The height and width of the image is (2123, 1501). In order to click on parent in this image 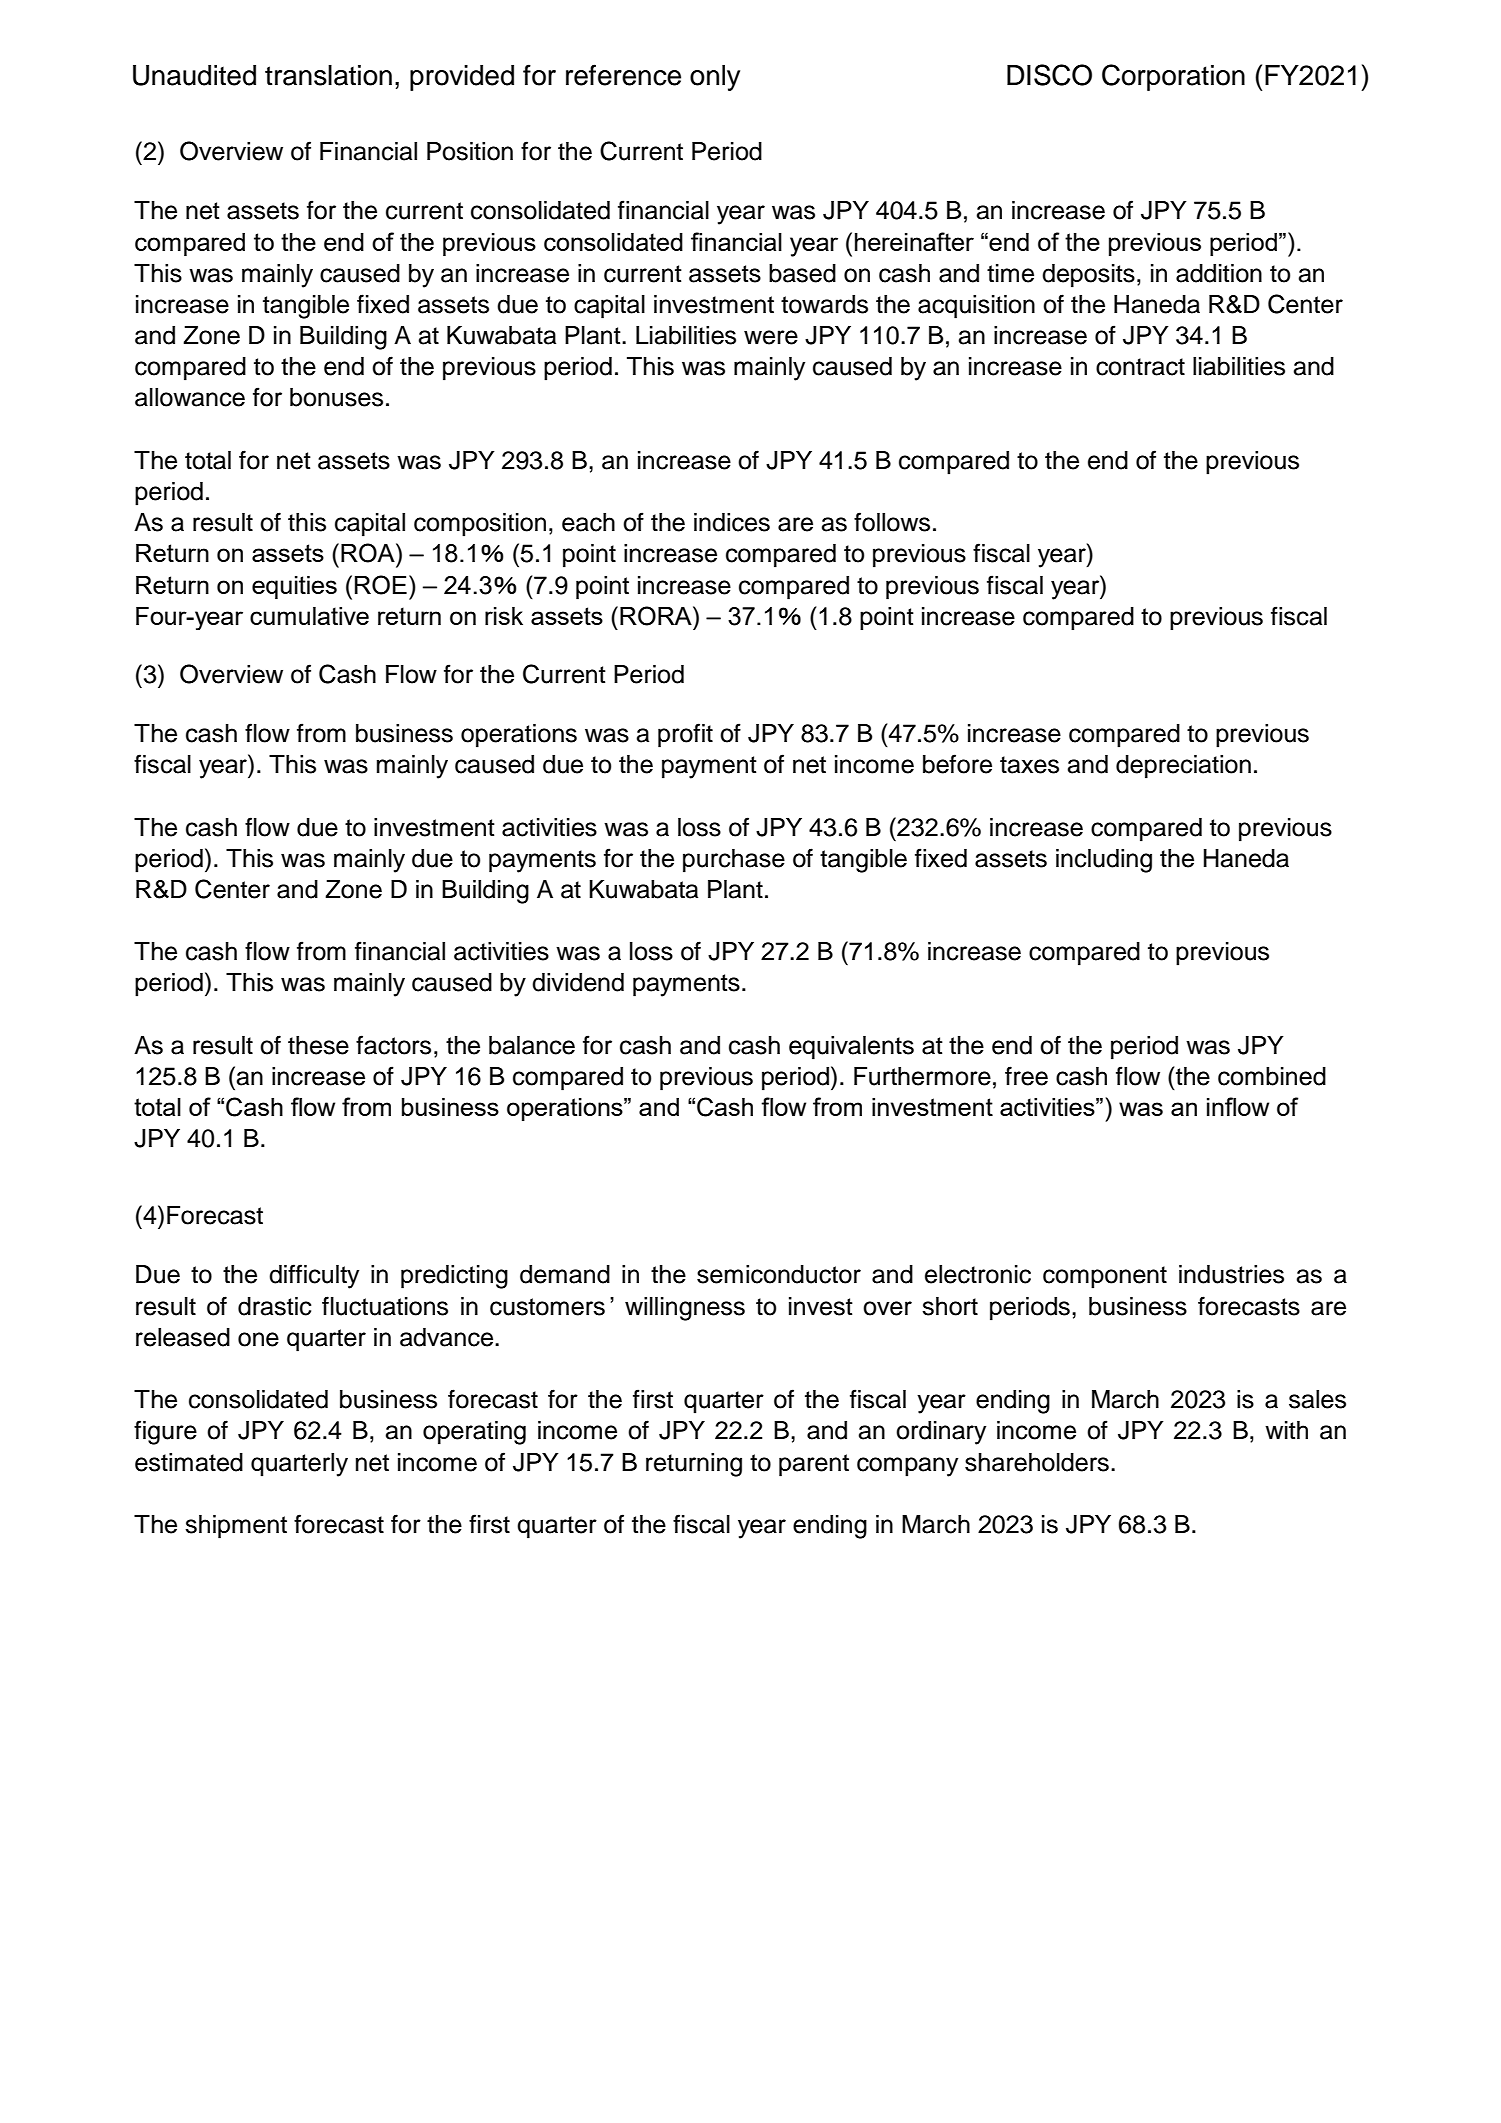, I will do `click(814, 1465)`.
